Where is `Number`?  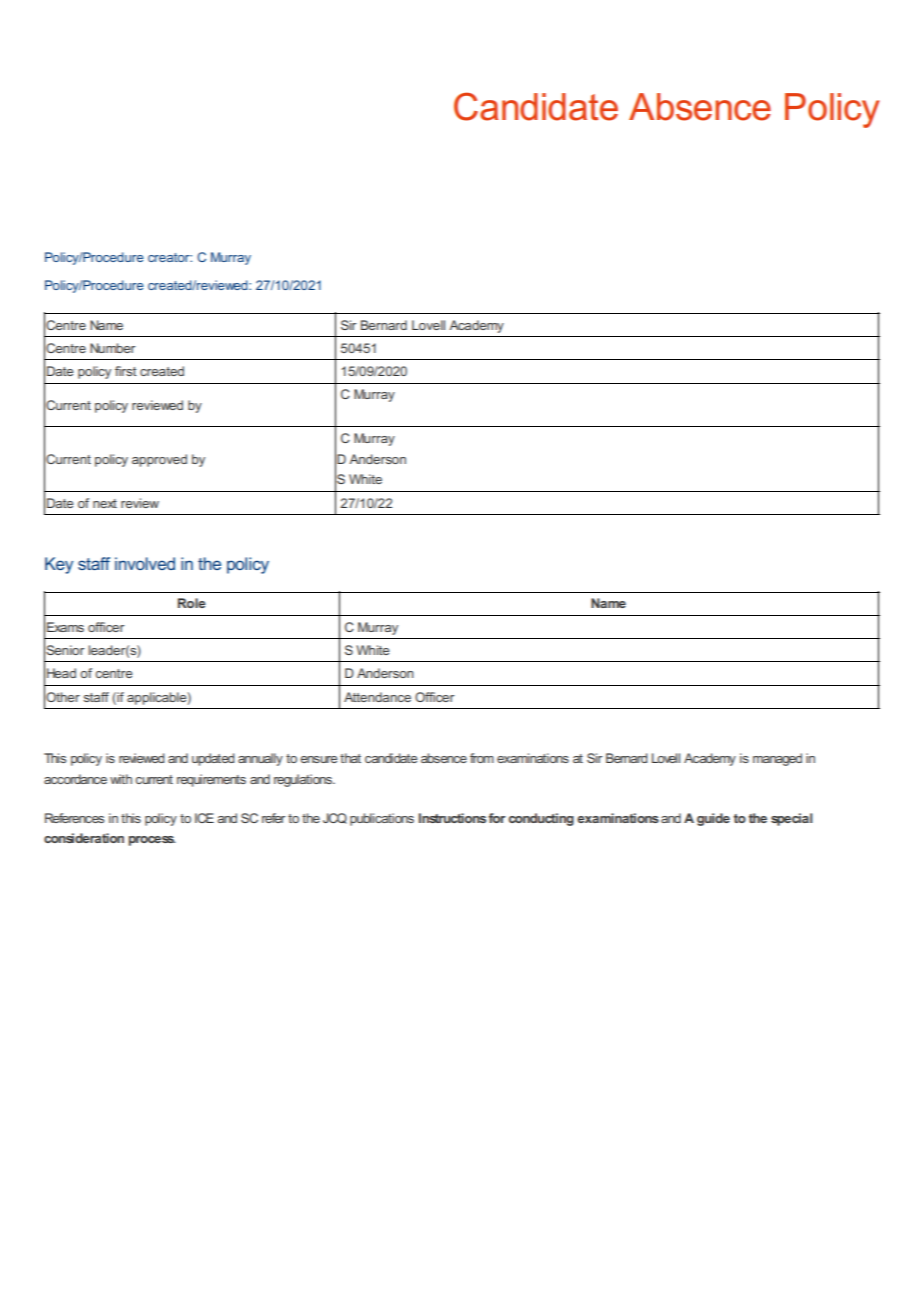
Number is located at coordinates (112, 348).
